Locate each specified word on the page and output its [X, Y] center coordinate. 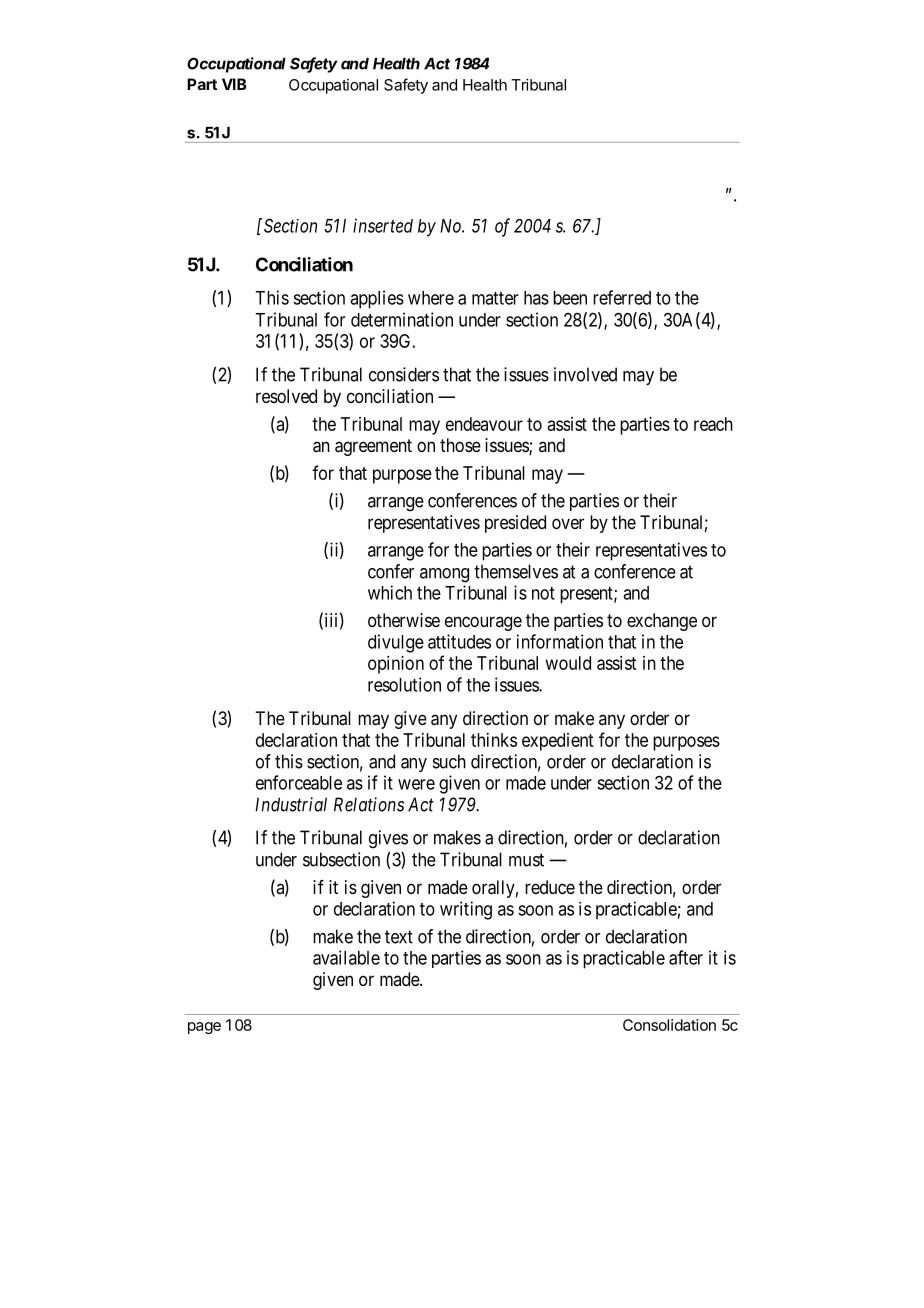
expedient [557, 742]
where [431, 298]
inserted [383, 225]
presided [515, 524]
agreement [373, 447]
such [449, 761]
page [204, 1028]
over [568, 523]
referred [622, 297]
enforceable [299, 782]
